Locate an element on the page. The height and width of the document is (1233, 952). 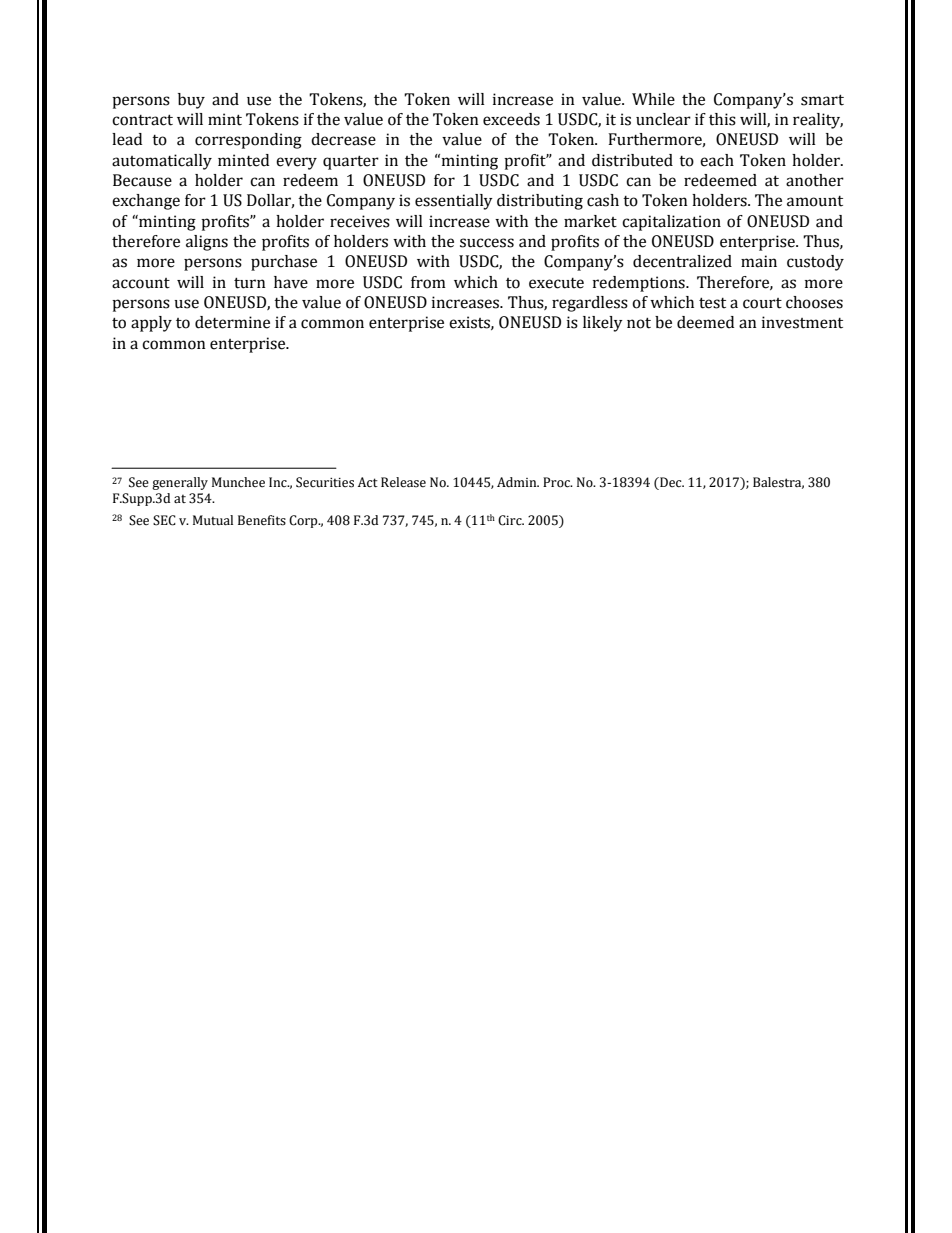
Circ is located at coordinates (511, 520).
